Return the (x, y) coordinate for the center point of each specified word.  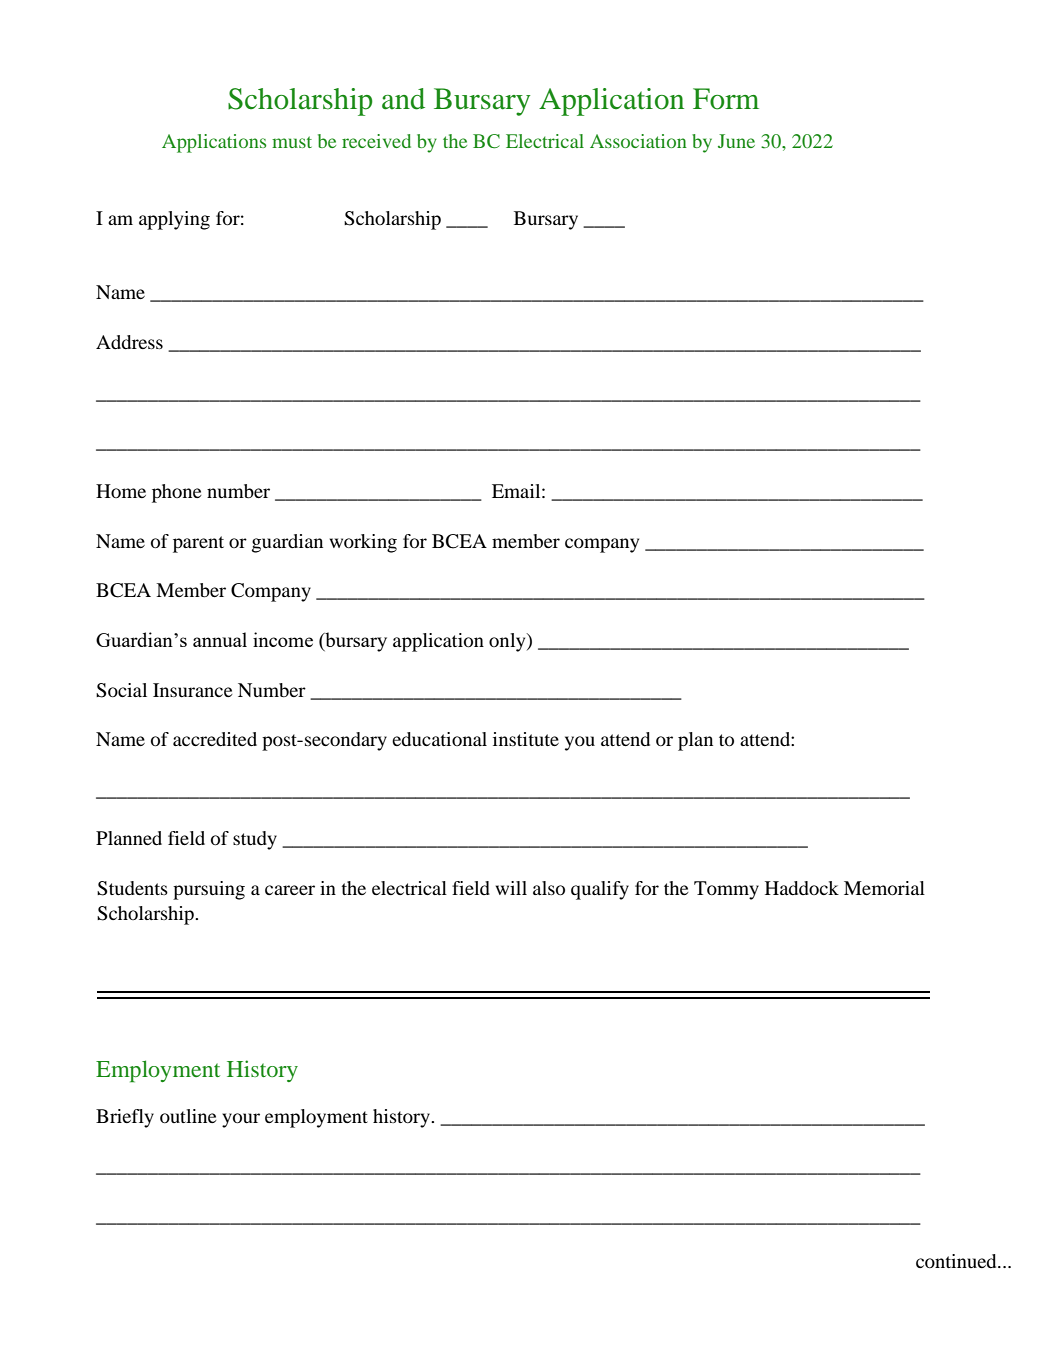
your (241, 1120)
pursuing (209, 890)
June (736, 141)
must (292, 142)
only (508, 642)
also (549, 888)
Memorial (884, 888)
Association (638, 141)
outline (188, 1116)
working (363, 543)
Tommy (726, 890)
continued (957, 1261)
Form (726, 99)
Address (129, 342)
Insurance (193, 690)
